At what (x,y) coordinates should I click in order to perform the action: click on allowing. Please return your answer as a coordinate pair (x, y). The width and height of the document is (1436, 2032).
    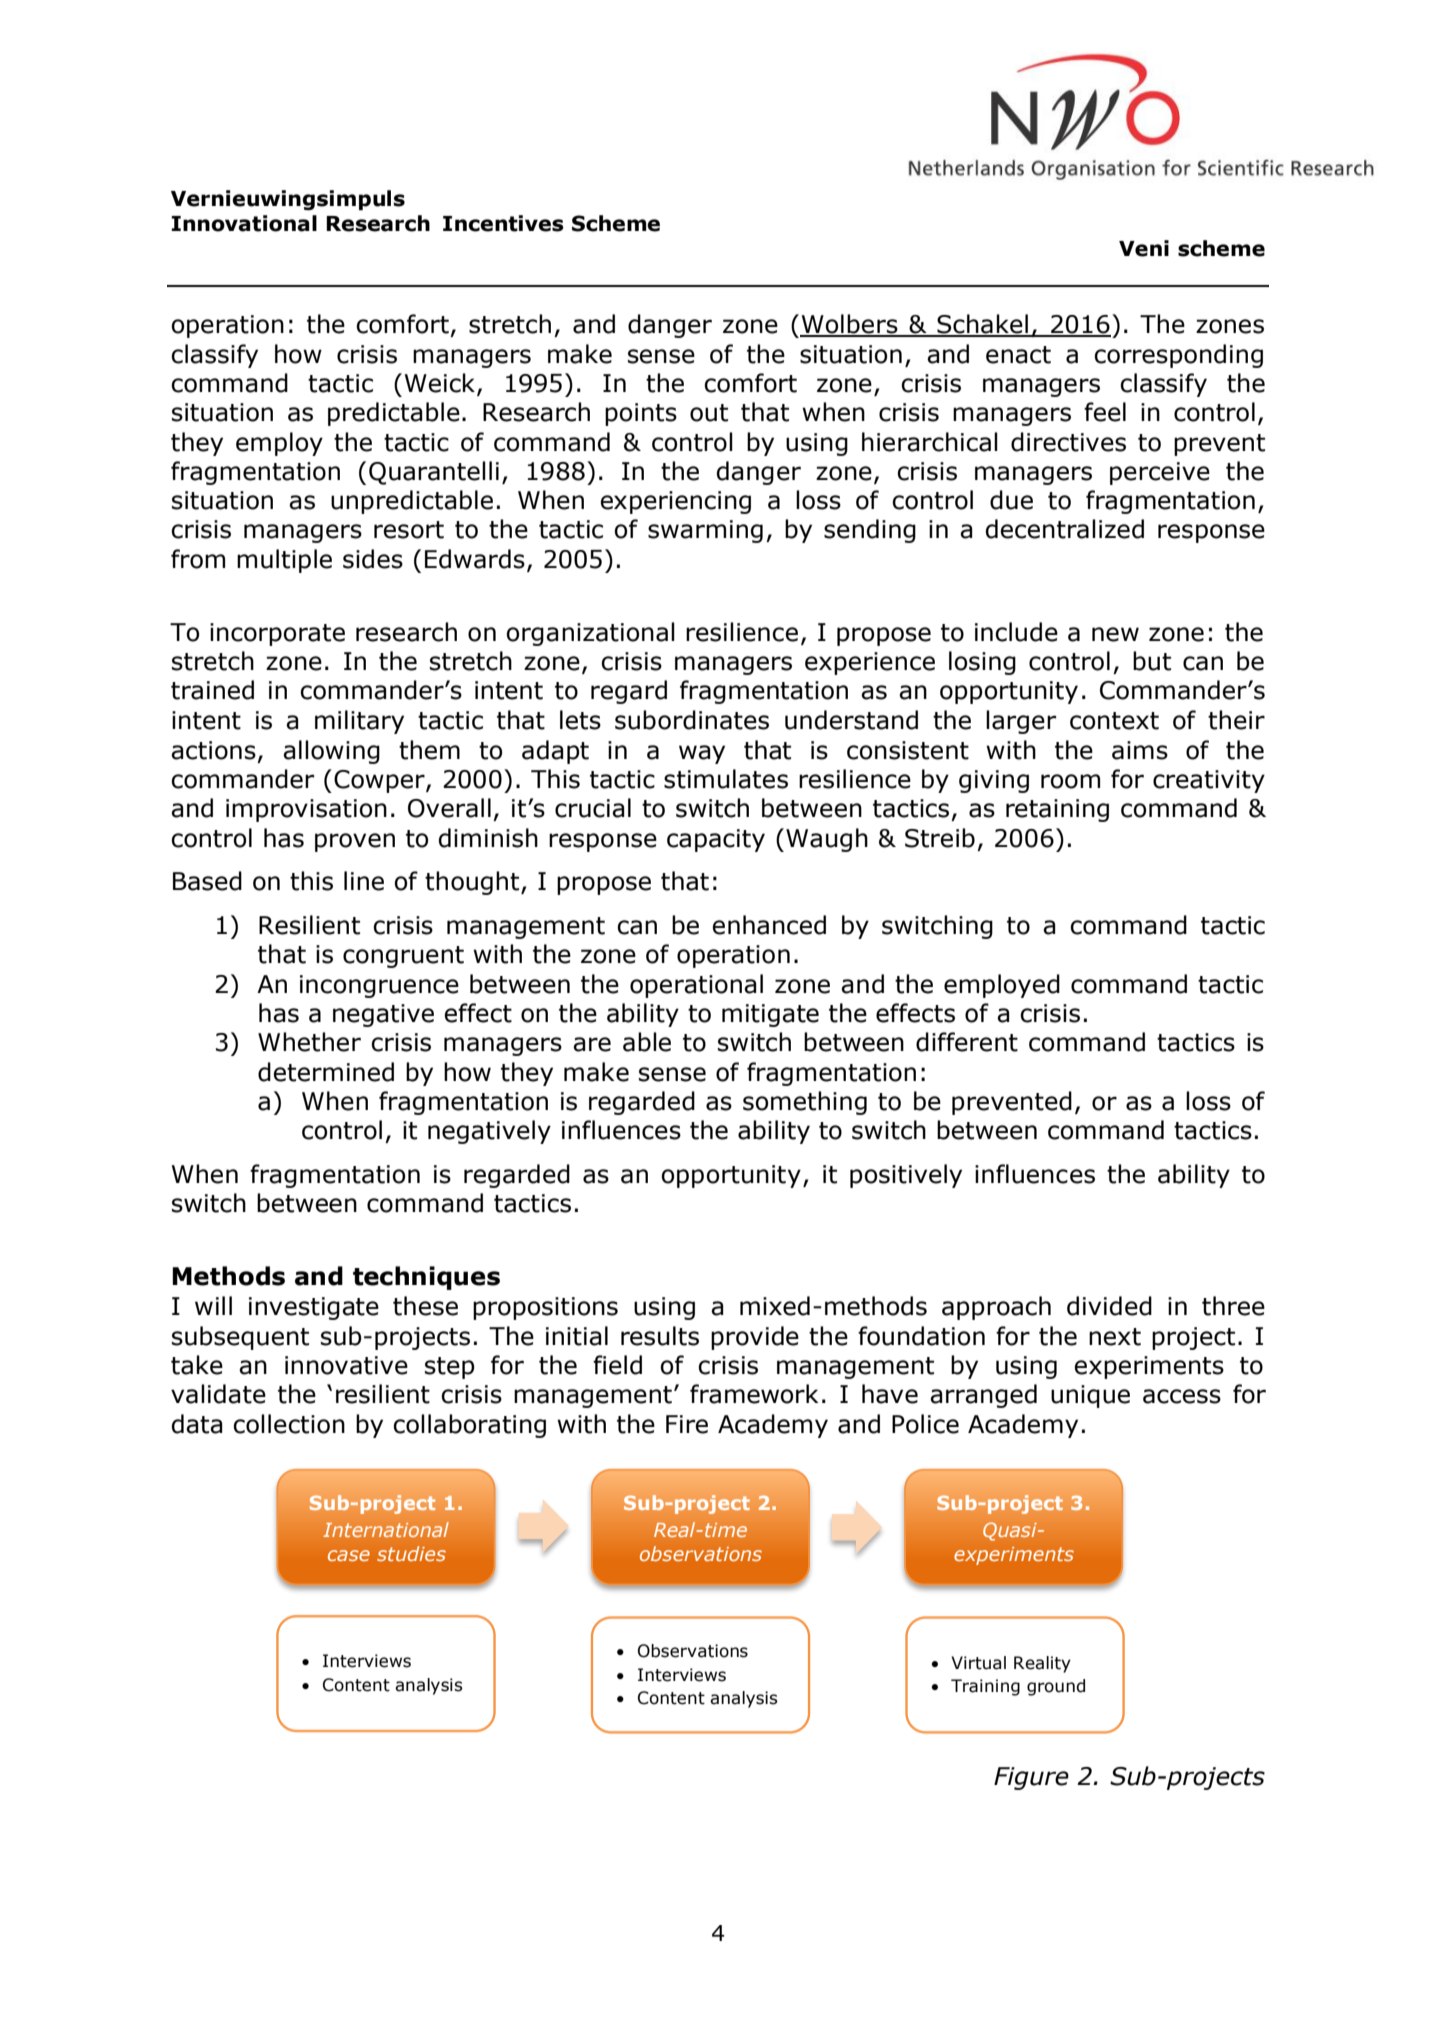
    Looking at the image, I should click on (331, 752).
